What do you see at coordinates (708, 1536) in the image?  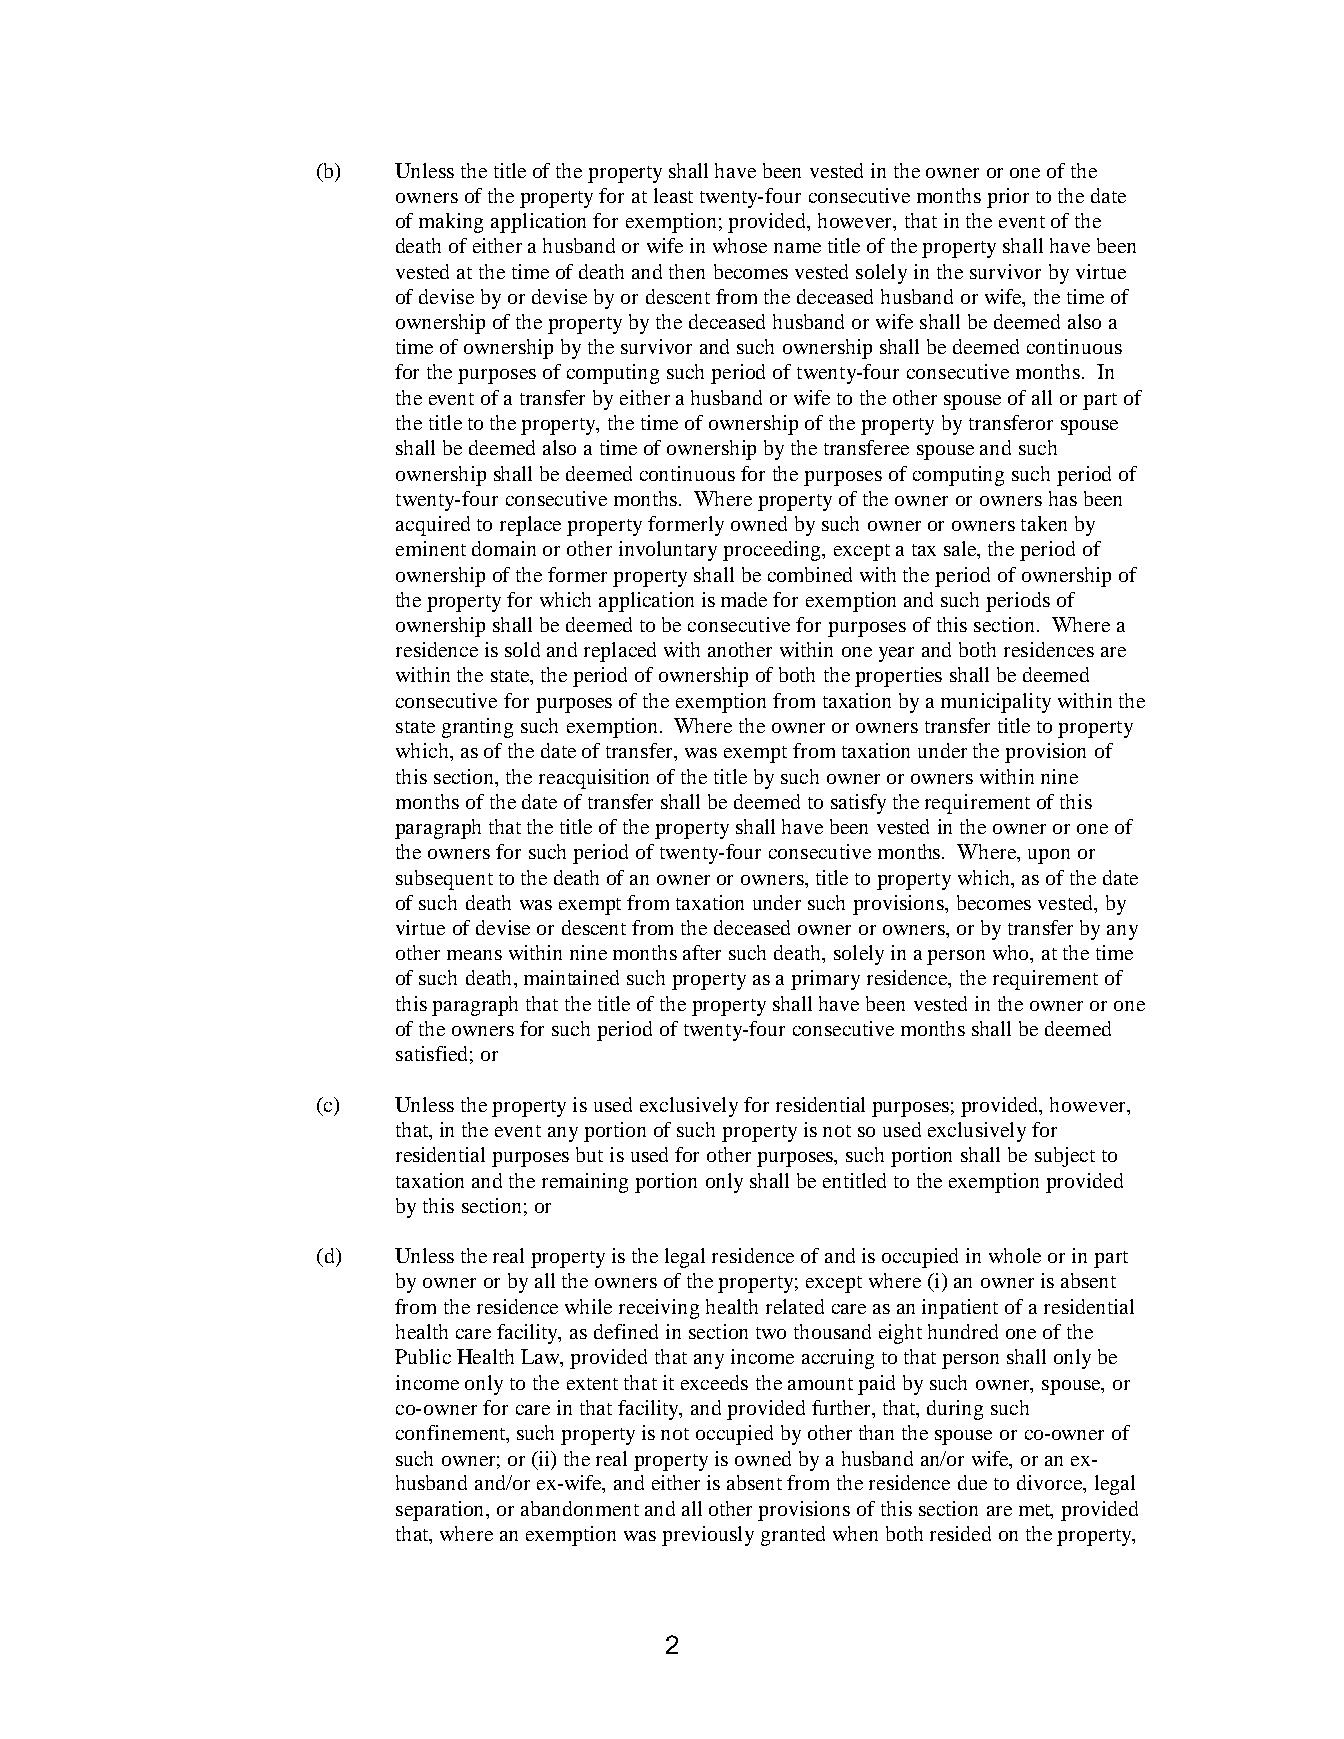 I see `previously` at bounding box center [708, 1536].
